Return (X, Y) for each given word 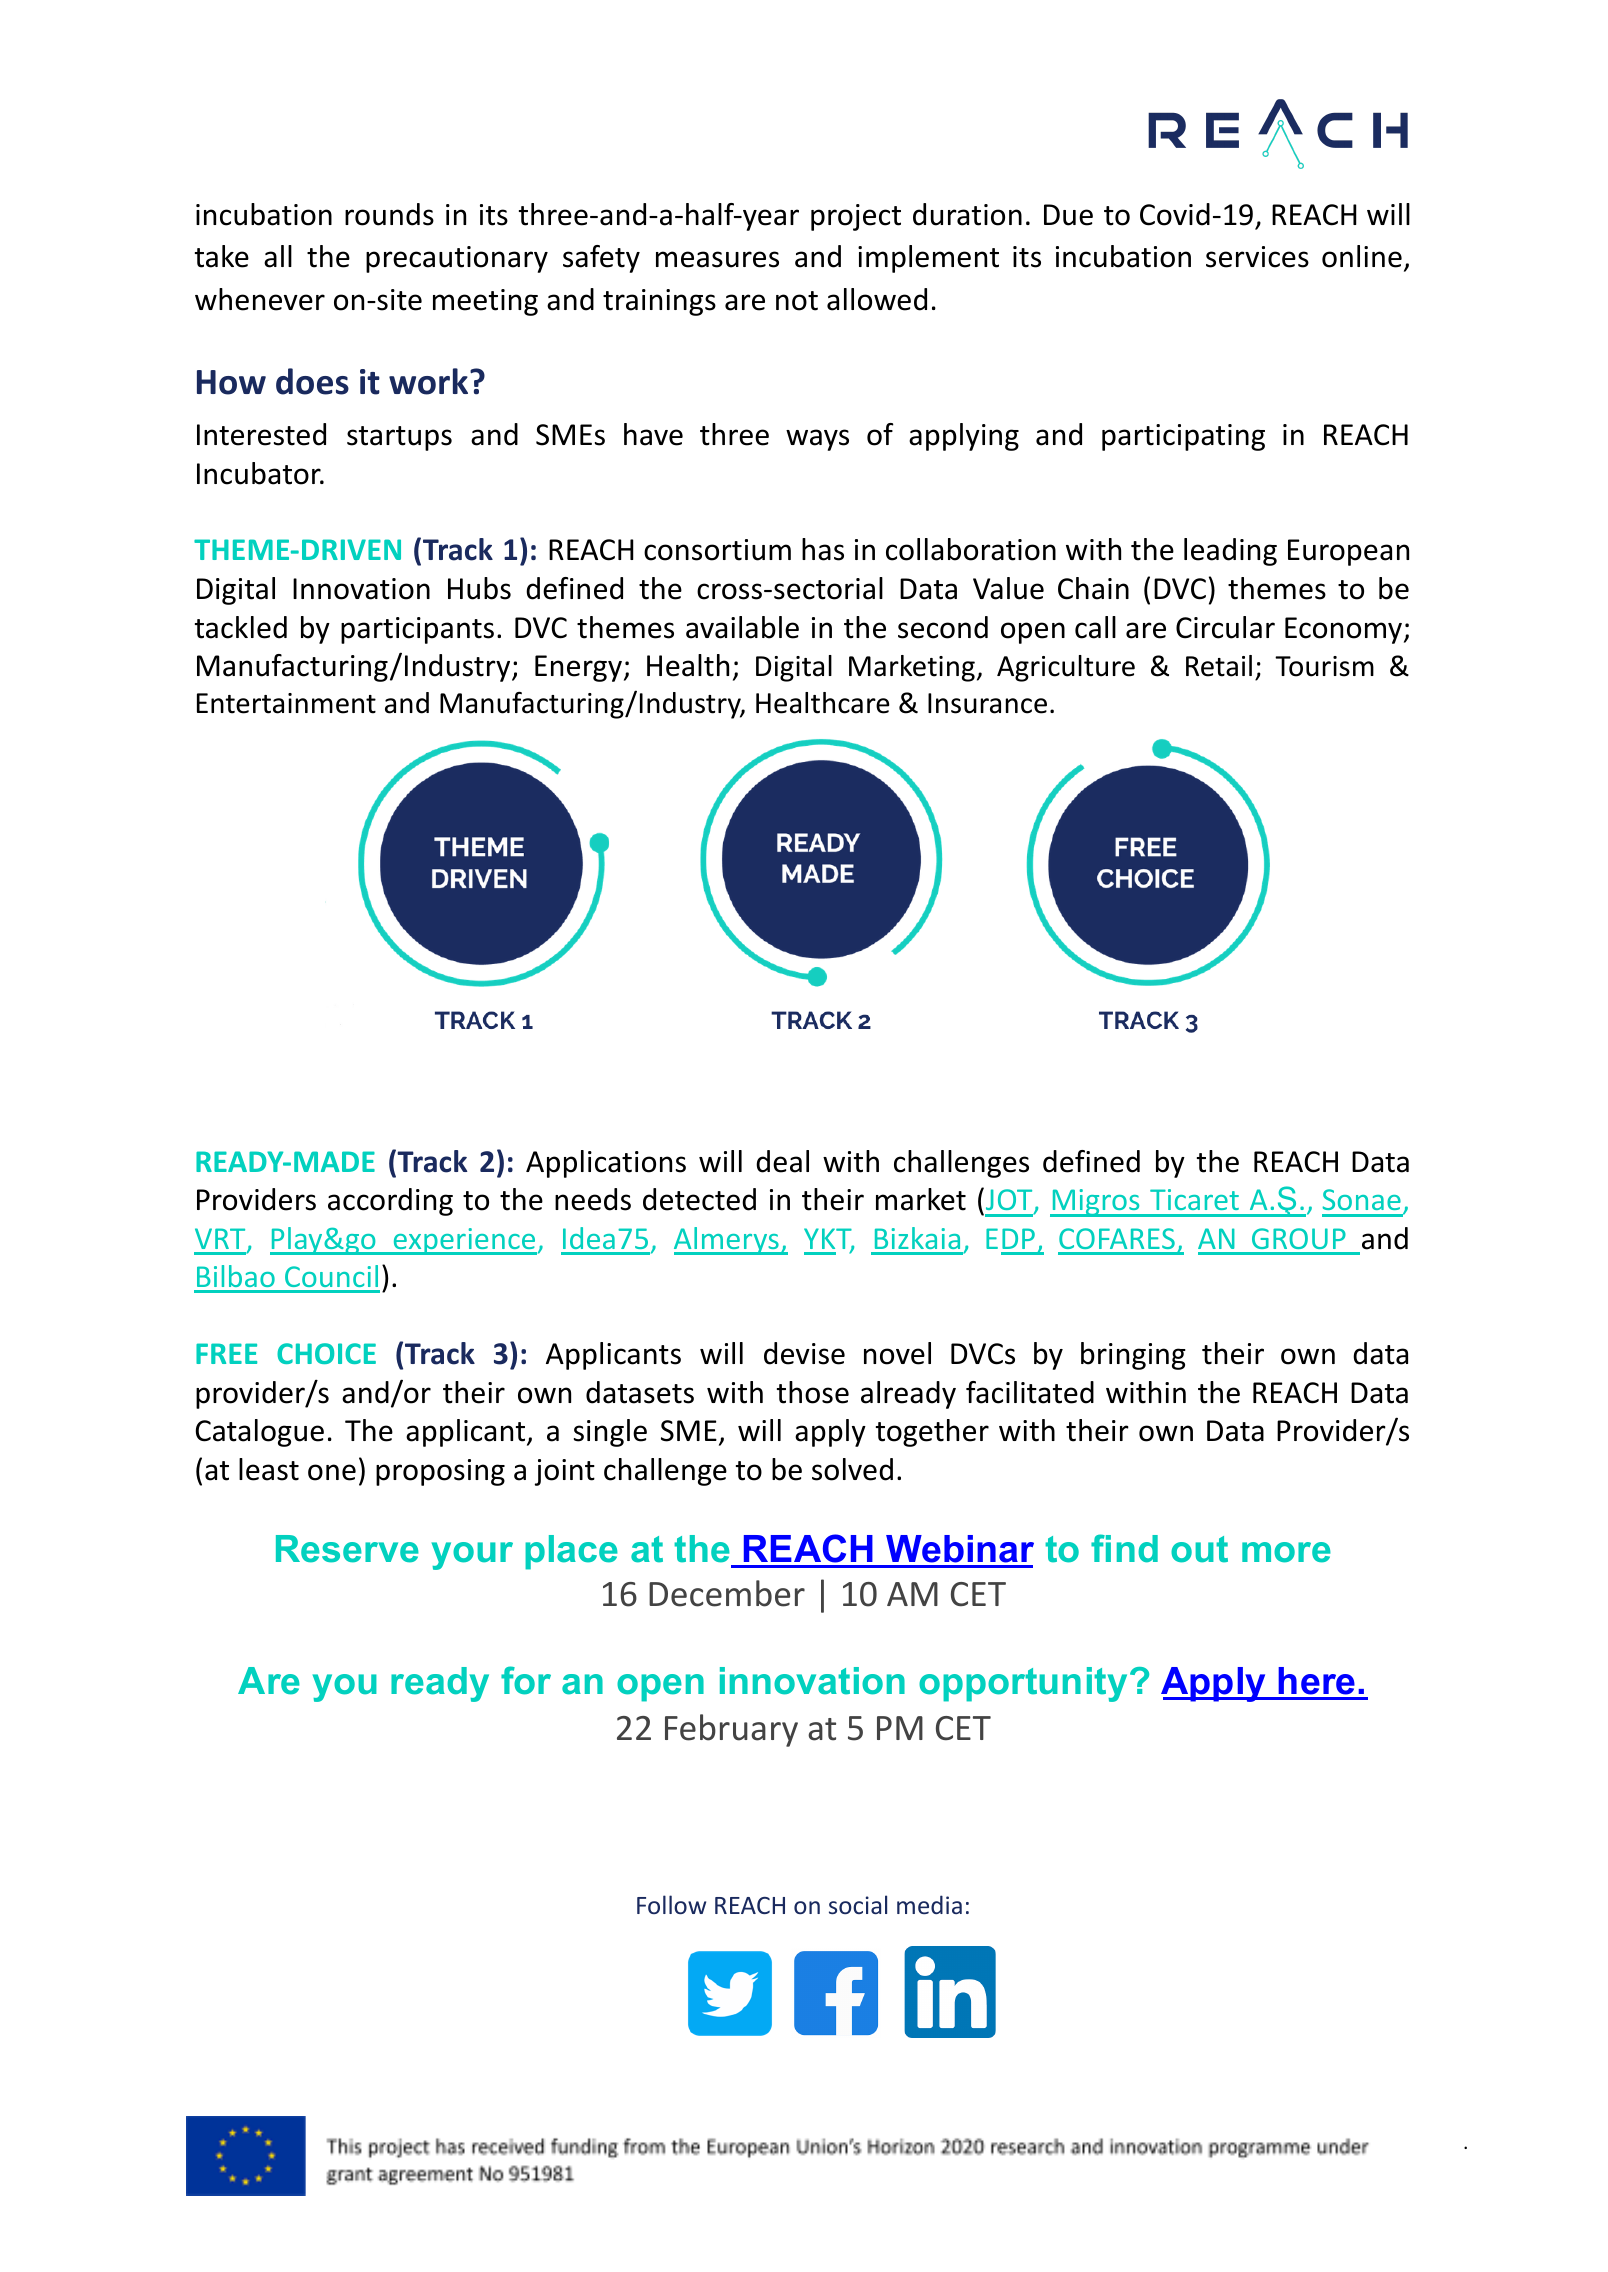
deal (782, 1161)
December (727, 1593)
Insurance (987, 703)
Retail (1219, 666)
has (823, 549)
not (797, 301)
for (526, 1680)
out (1199, 1549)
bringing (1133, 1356)
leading (1230, 552)
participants (417, 630)
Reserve (347, 1549)
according (390, 1202)
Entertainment (286, 703)
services (1257, 257)
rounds (389, 214)
